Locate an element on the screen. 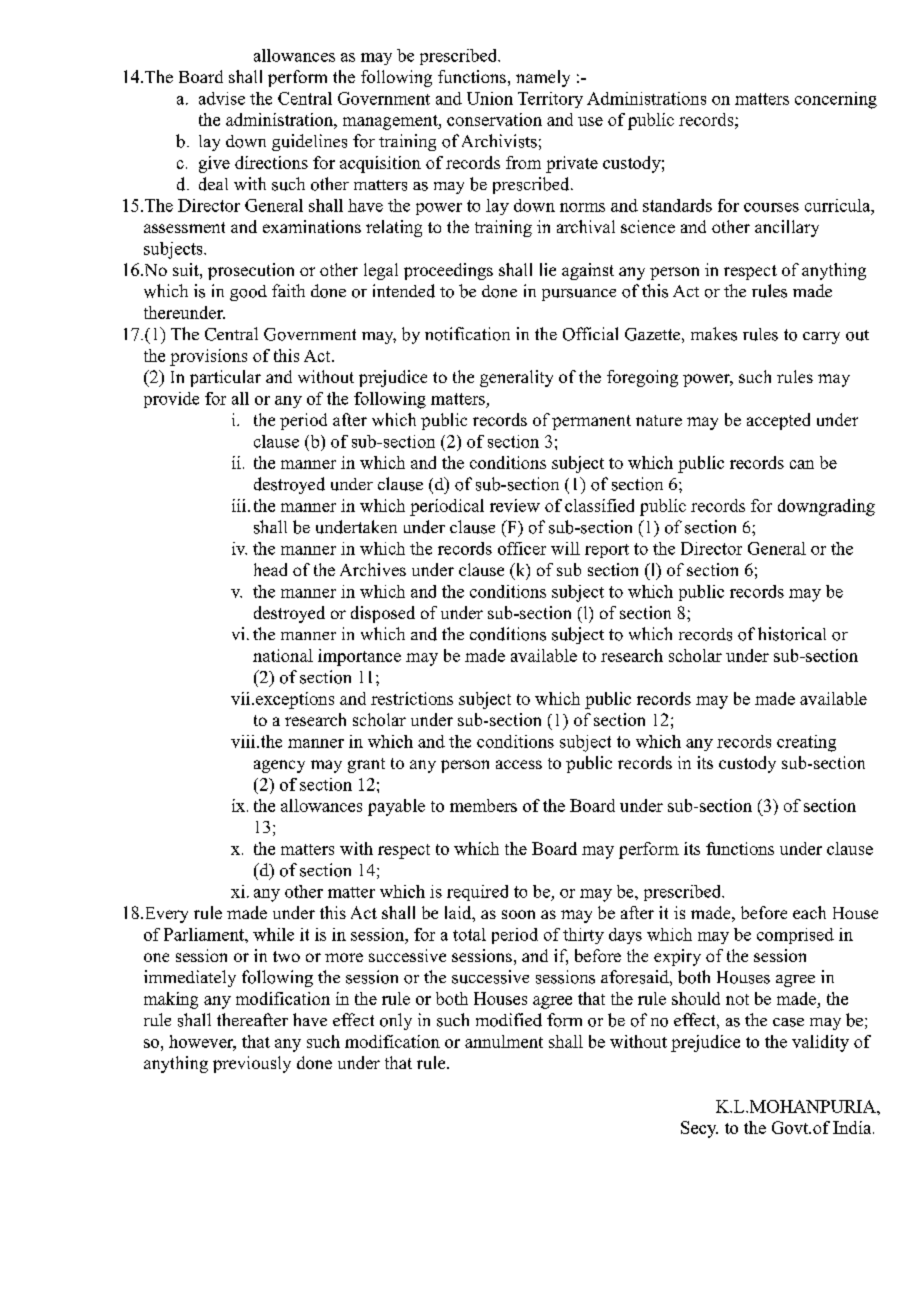 This screenshot has height=1308, width=924. conservation is located at coordinates (494, 119).
